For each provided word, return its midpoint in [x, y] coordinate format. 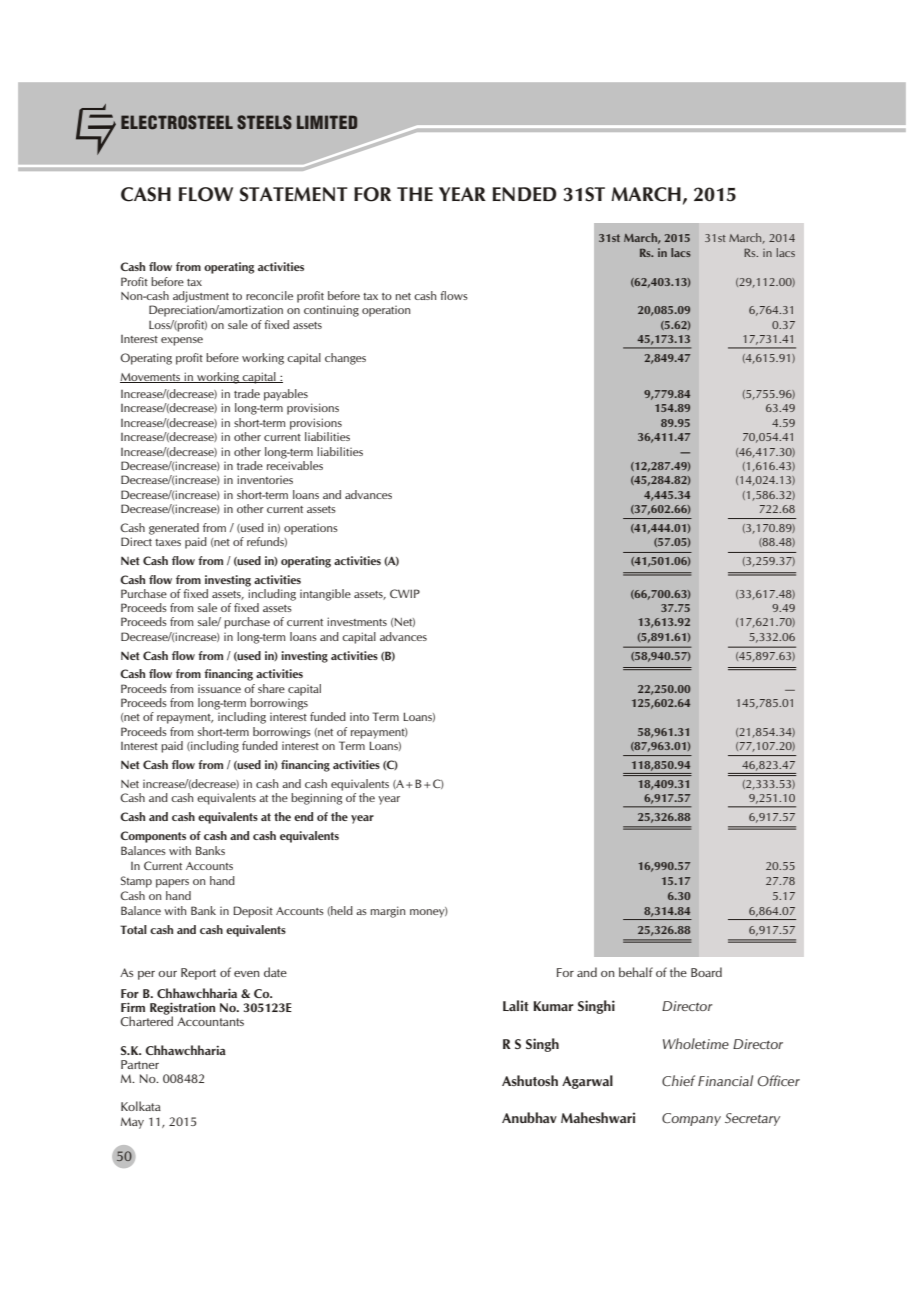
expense [182, 341]
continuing [331, 311]
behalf [636, 972]
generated [174, 529]
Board [706, 972]
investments [357, 621]
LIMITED [327, 122]
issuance [219, 689]
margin [387, 912]
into [359, 717]
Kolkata [141, 1106]
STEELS [264, 122]
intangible [325, 595]
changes [345, 359]
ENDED [524, 194]
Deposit [253, 912]
